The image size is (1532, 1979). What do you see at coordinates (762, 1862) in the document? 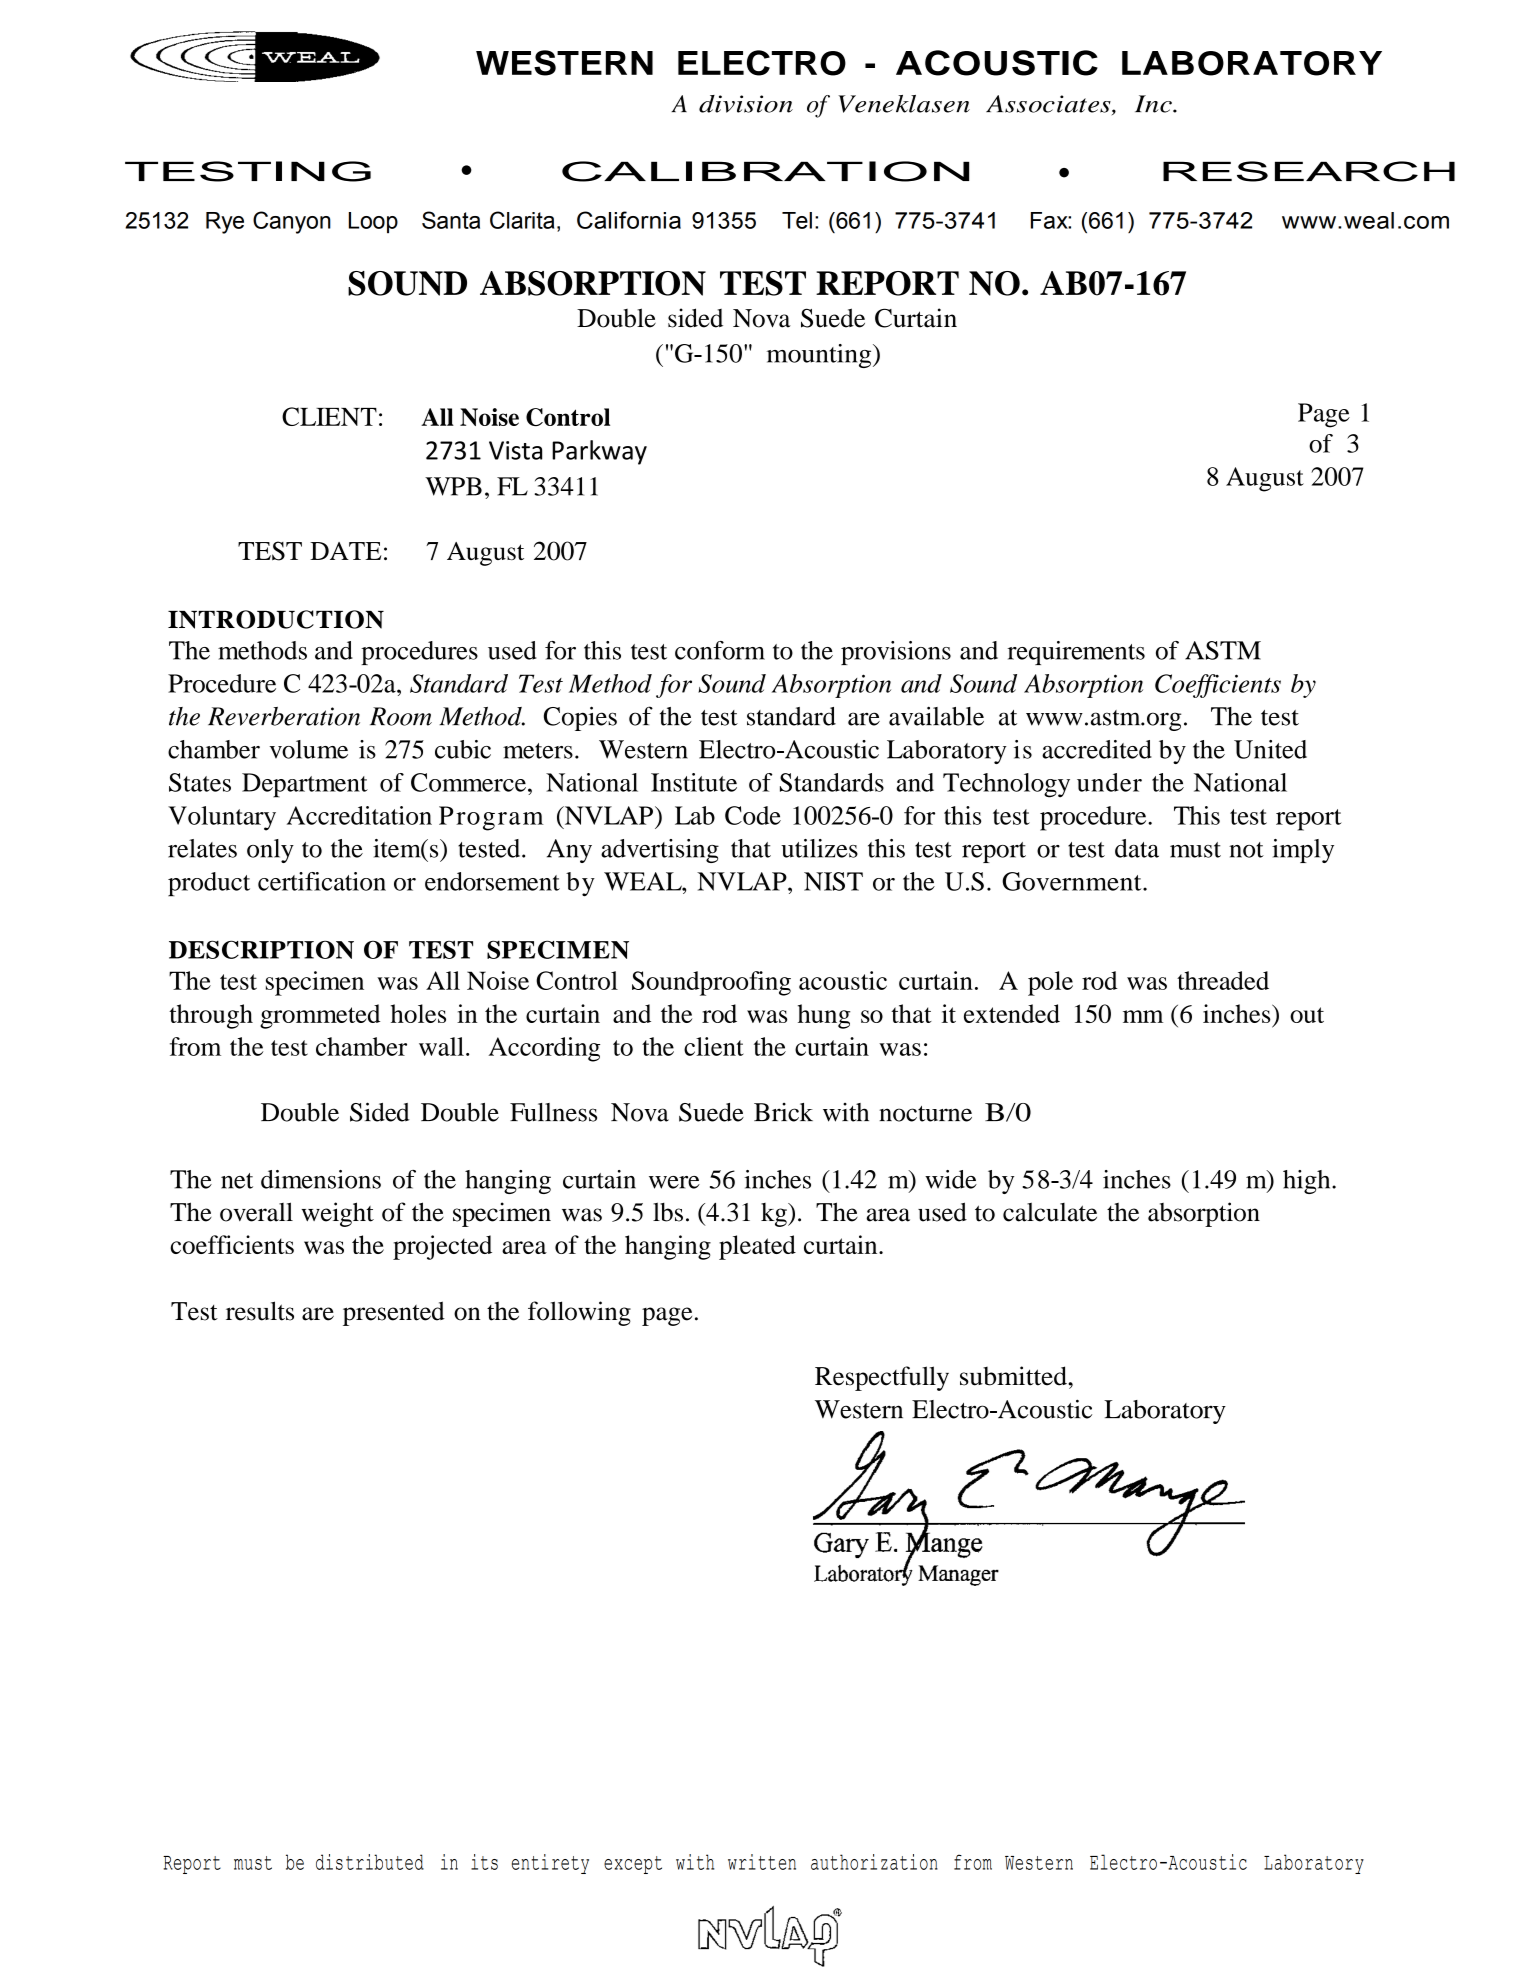
I see `written` at bounding box center [762, 1862].
